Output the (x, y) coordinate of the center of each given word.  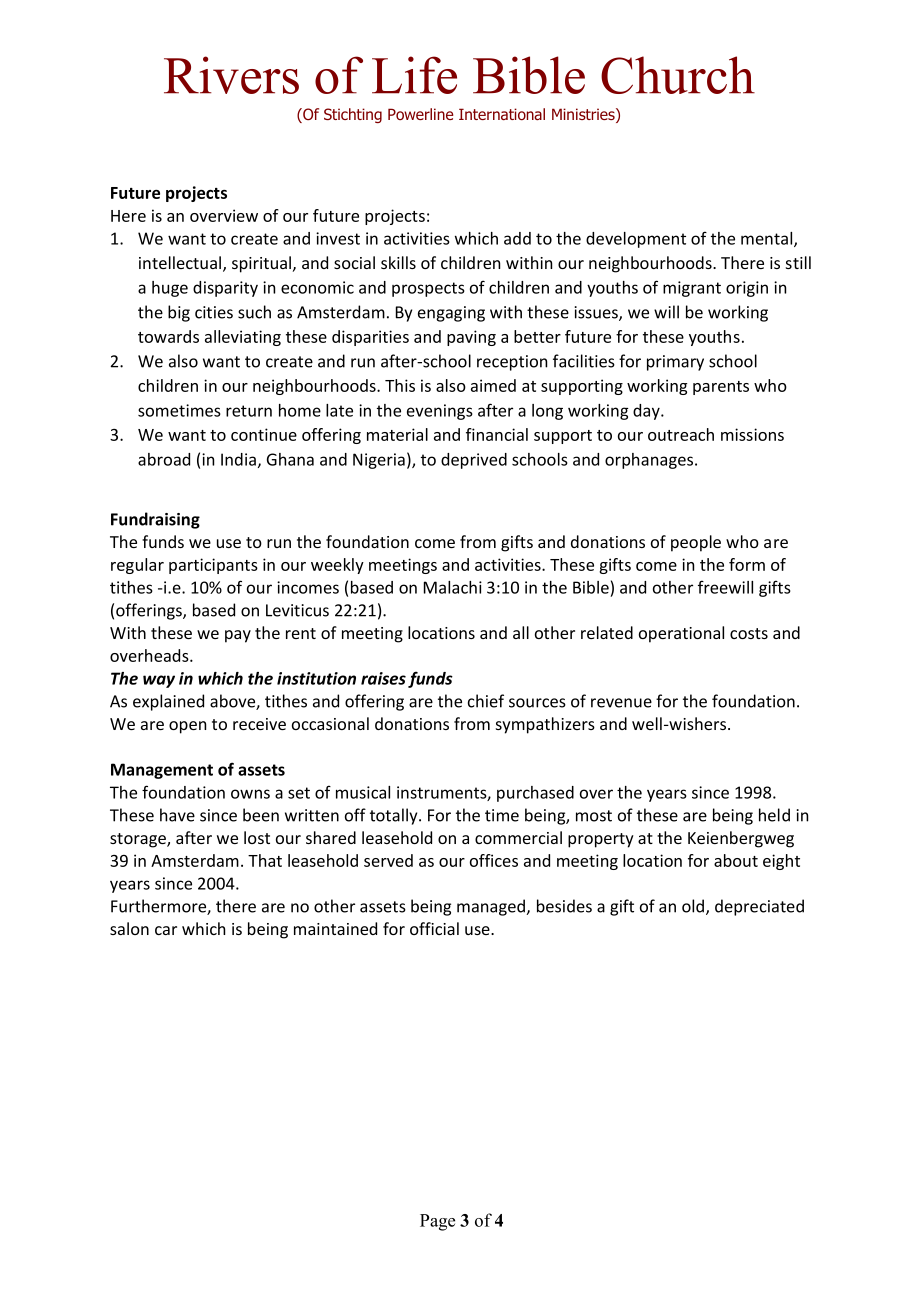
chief (486, 701)
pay (238, 636)
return (249, 411)
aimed (493, 385)
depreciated (759, 907)
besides (564, 906)
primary (675, 363)
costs (749, 633)
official (434, 928)
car (166, 930)
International (502, 114)
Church (678, 75)
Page (437, 1222)
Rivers (231, 75)
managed (492, 907)
